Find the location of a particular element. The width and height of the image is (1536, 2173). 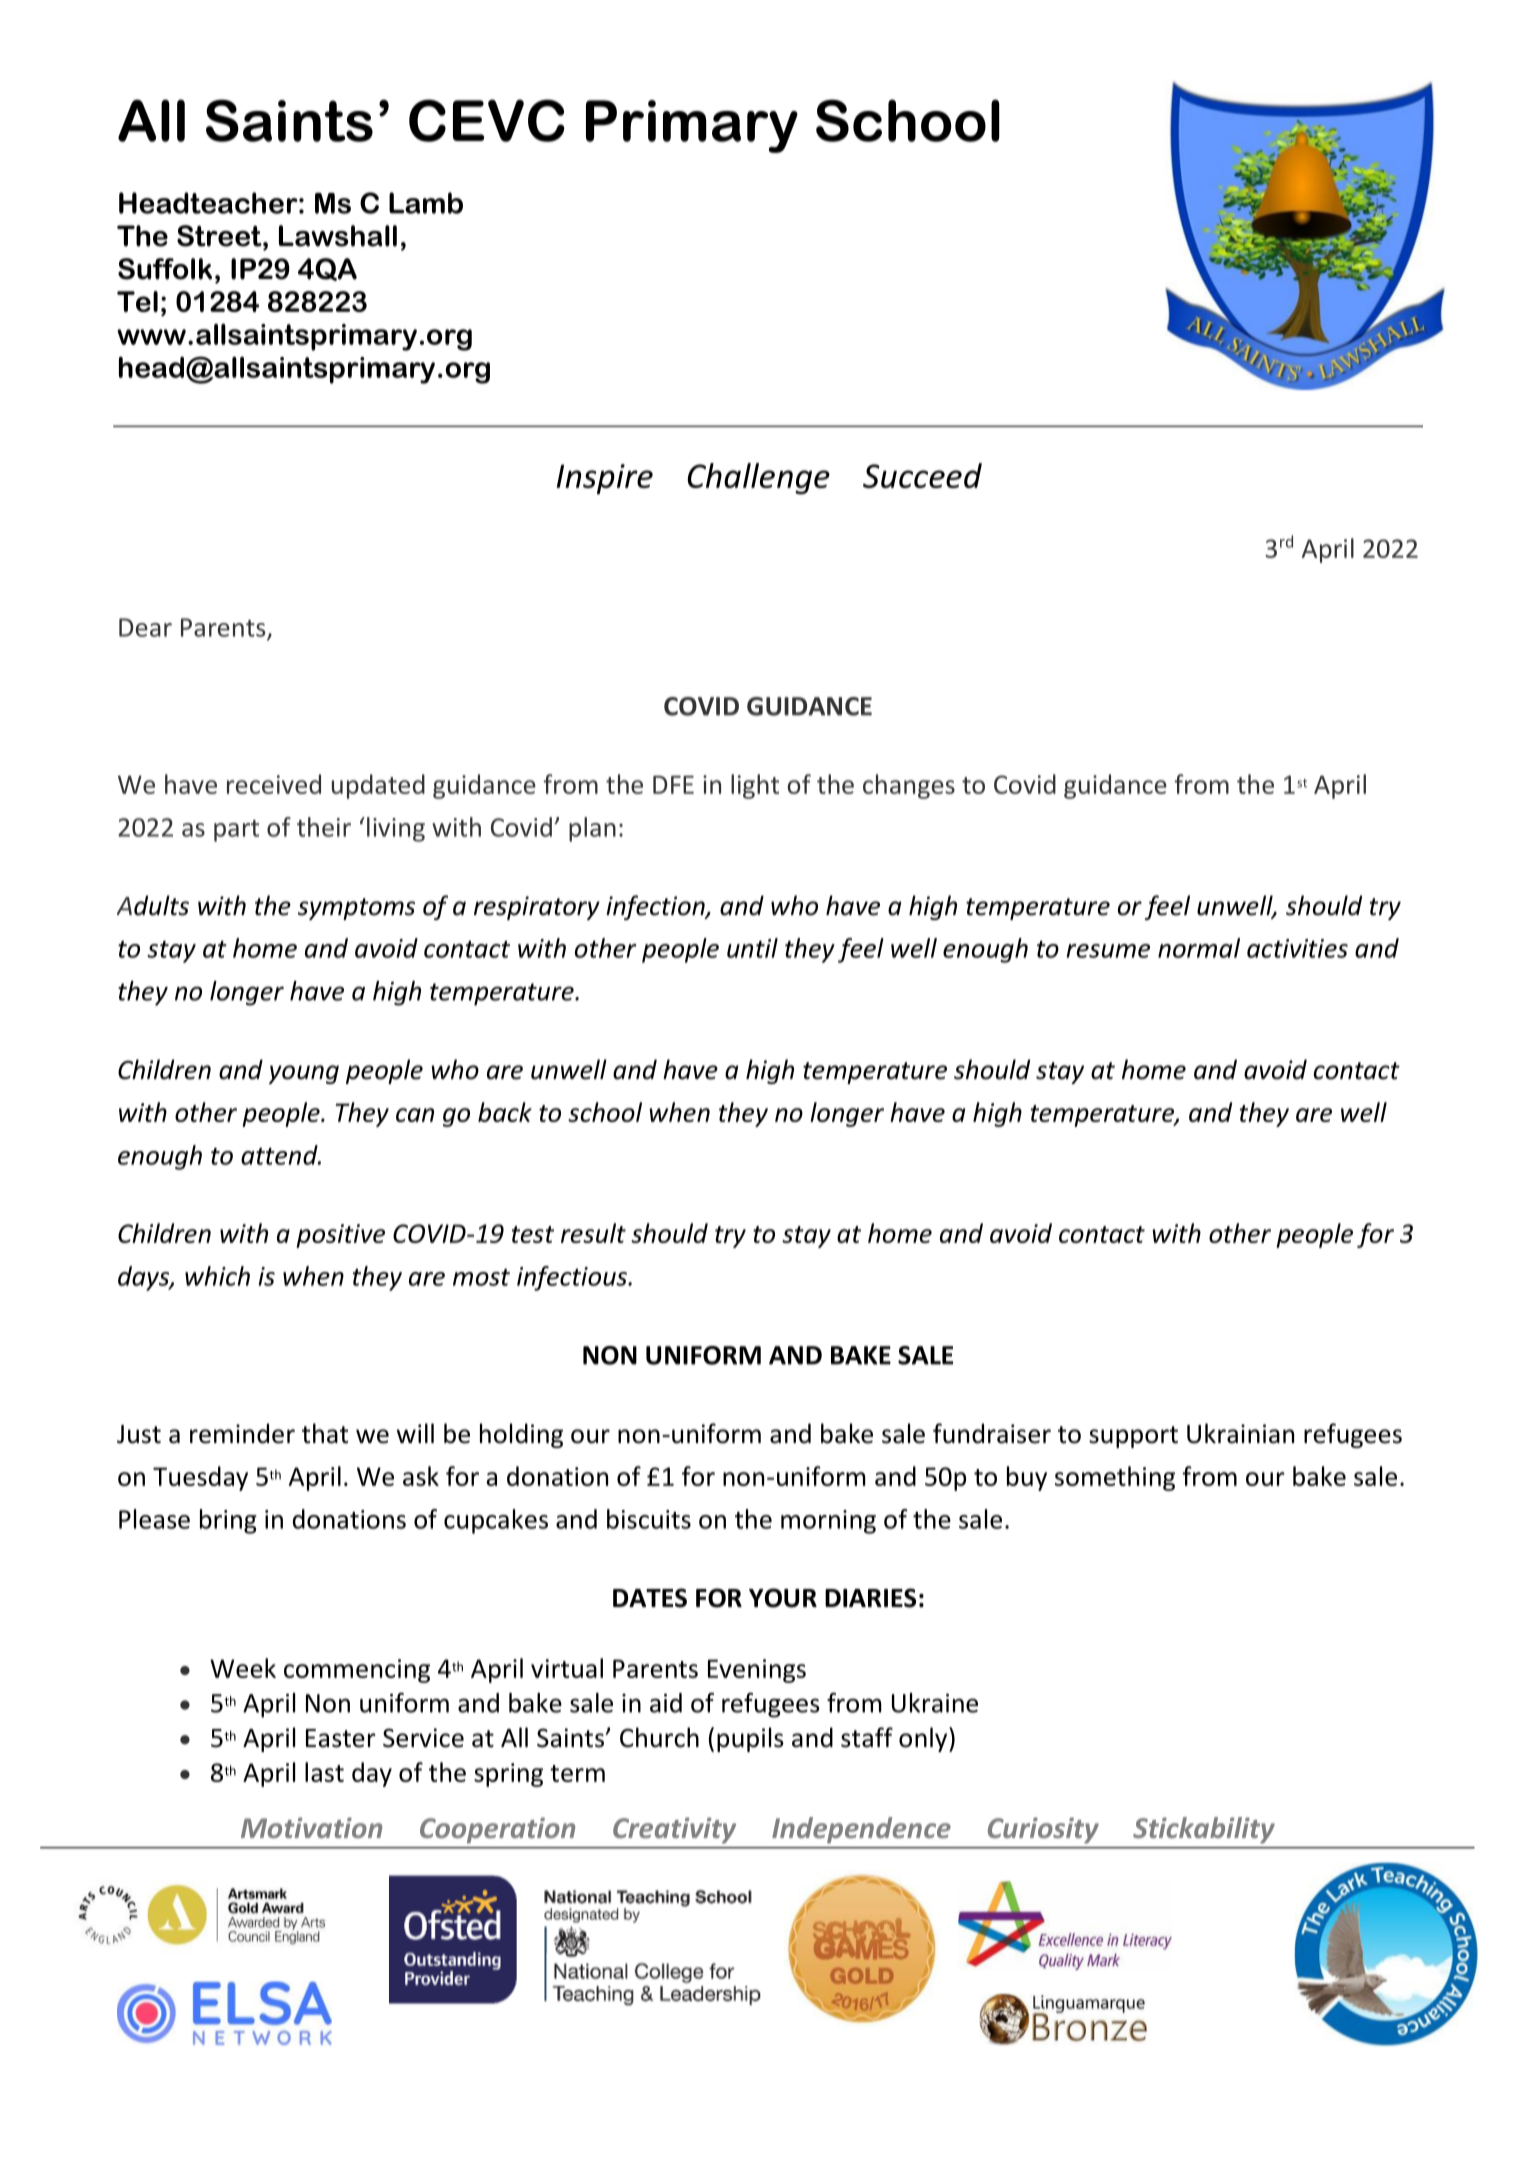

changes is located at coordinates (909, 786).
